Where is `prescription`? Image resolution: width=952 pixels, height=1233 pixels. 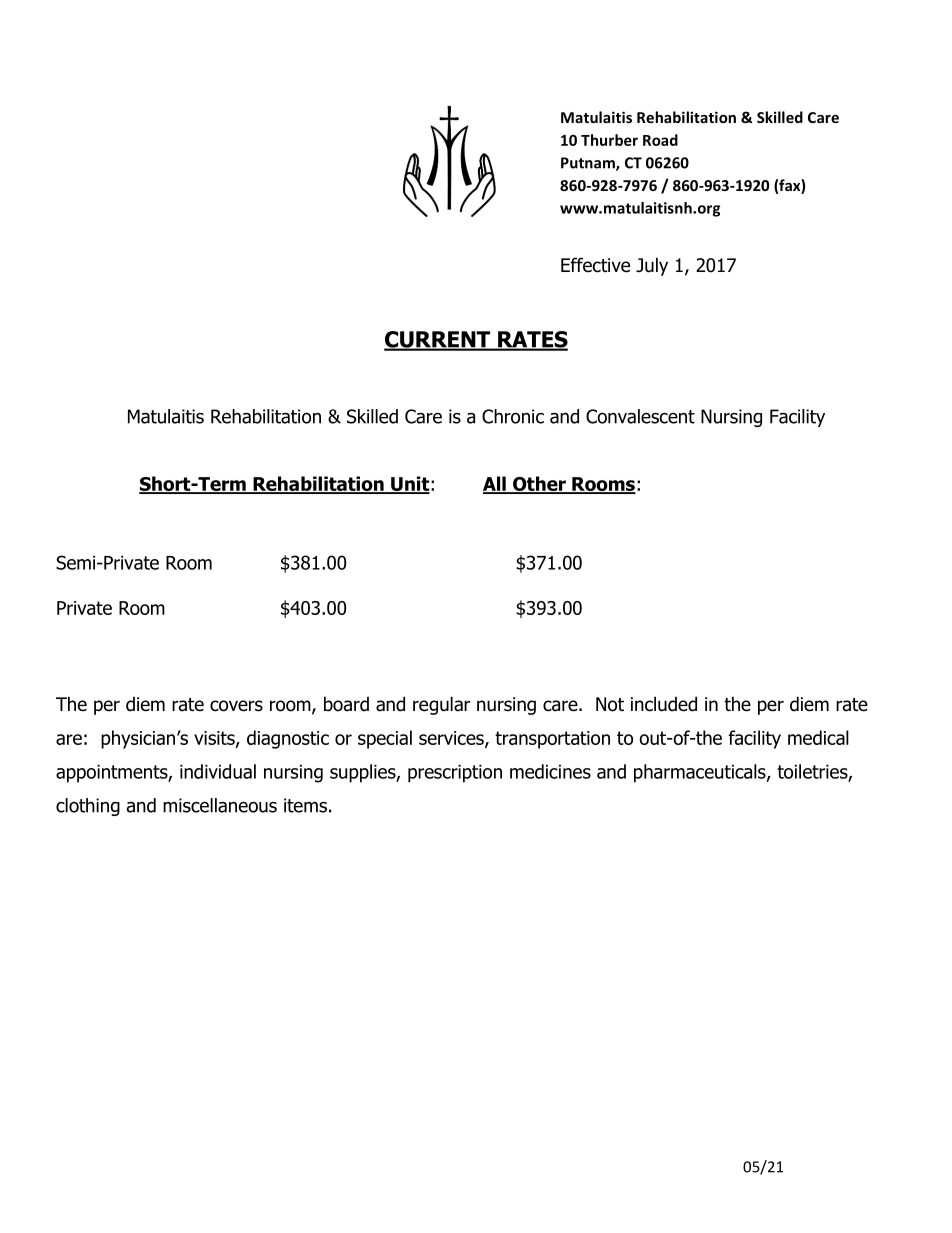
prescription is located at coordinates (455, 774).
